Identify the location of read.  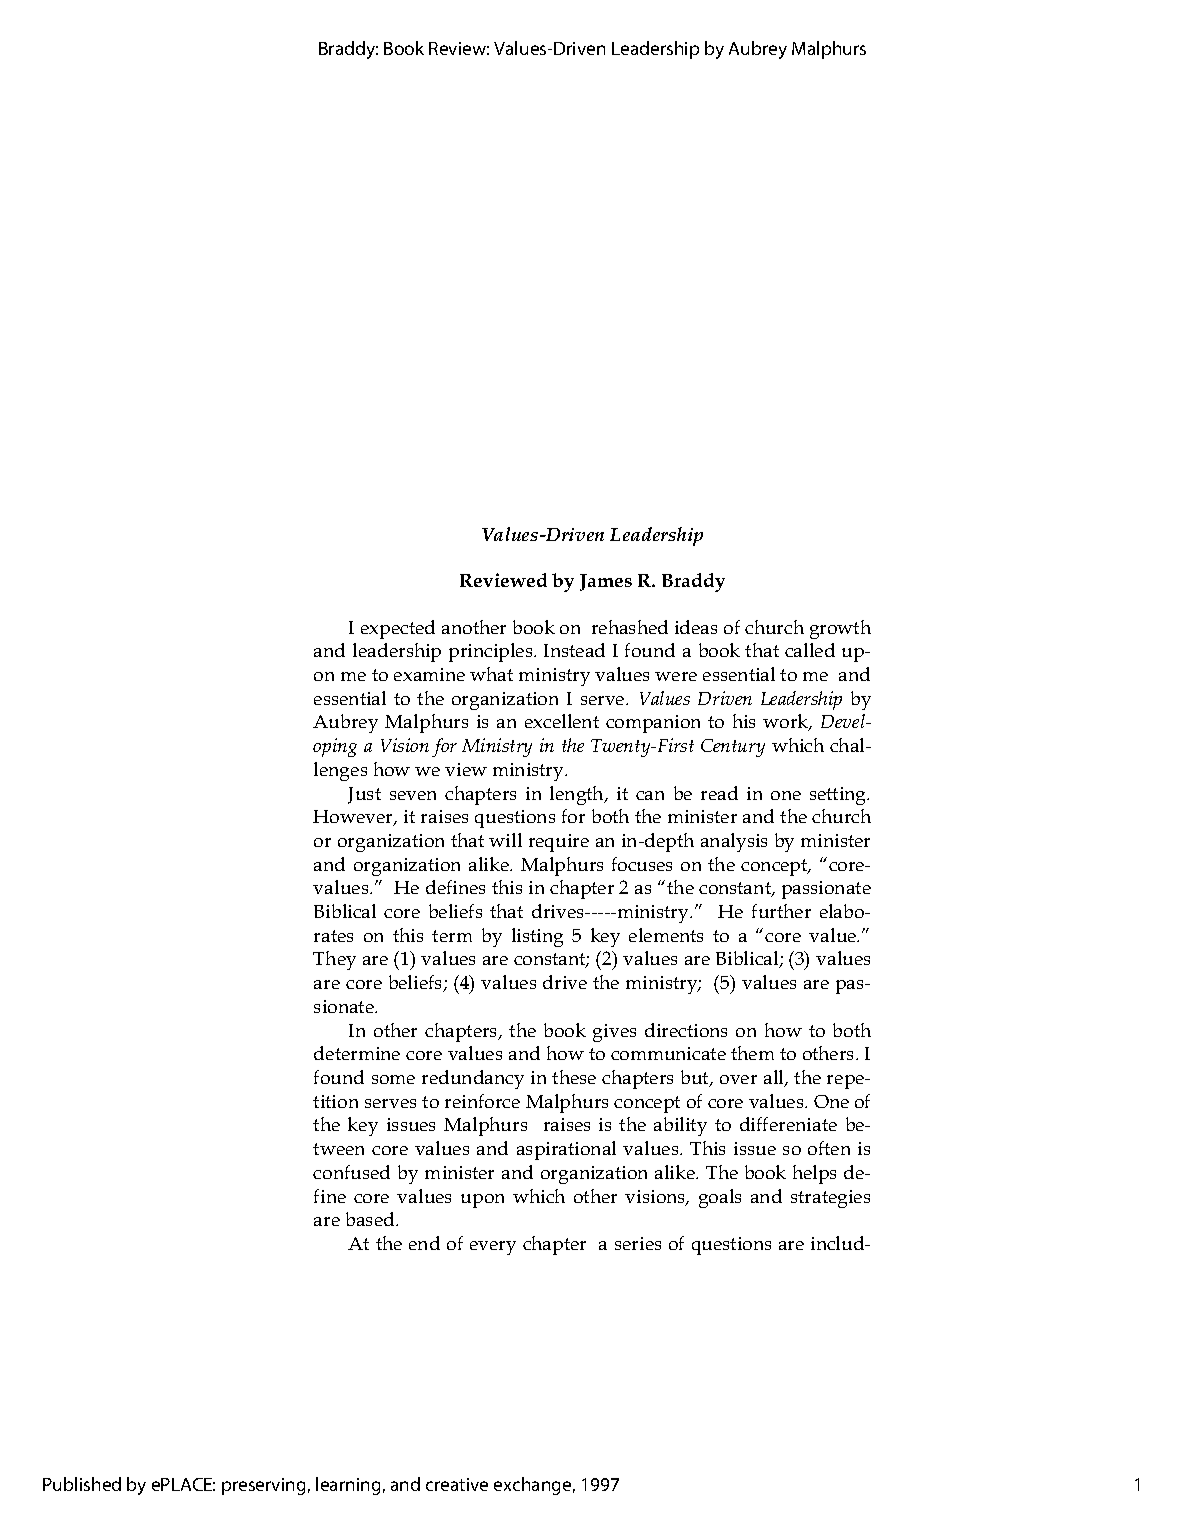
(719, 793).
